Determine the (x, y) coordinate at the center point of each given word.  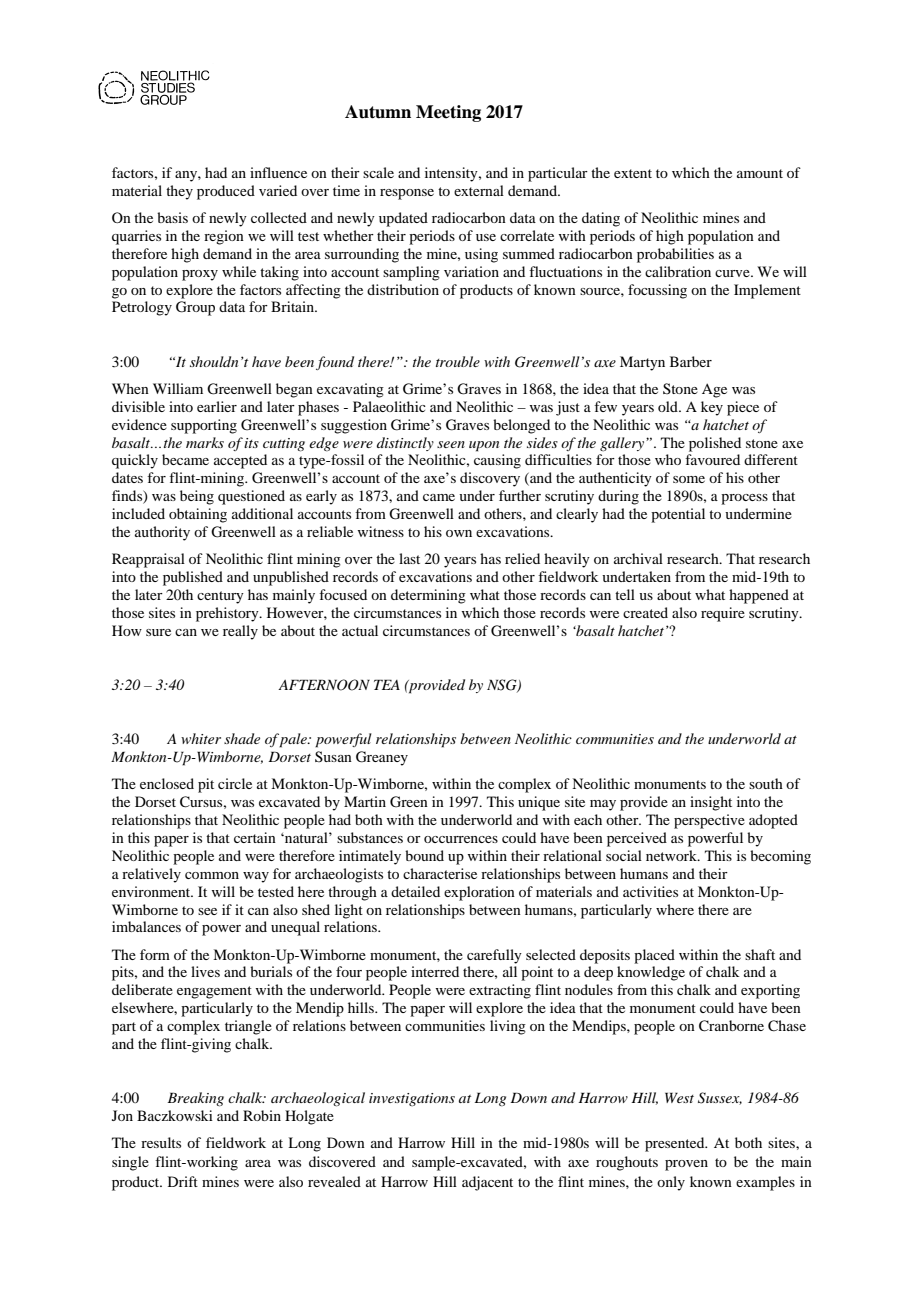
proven (686, 1165)
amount (760, 173)
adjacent (487, 1183)
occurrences (461, 839)
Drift (183, 1181)
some (689, 479)
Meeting (448, 113)
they (179, 192)
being (197, 497)
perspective (709, 821)
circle (235, 783)
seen (451, 444)
